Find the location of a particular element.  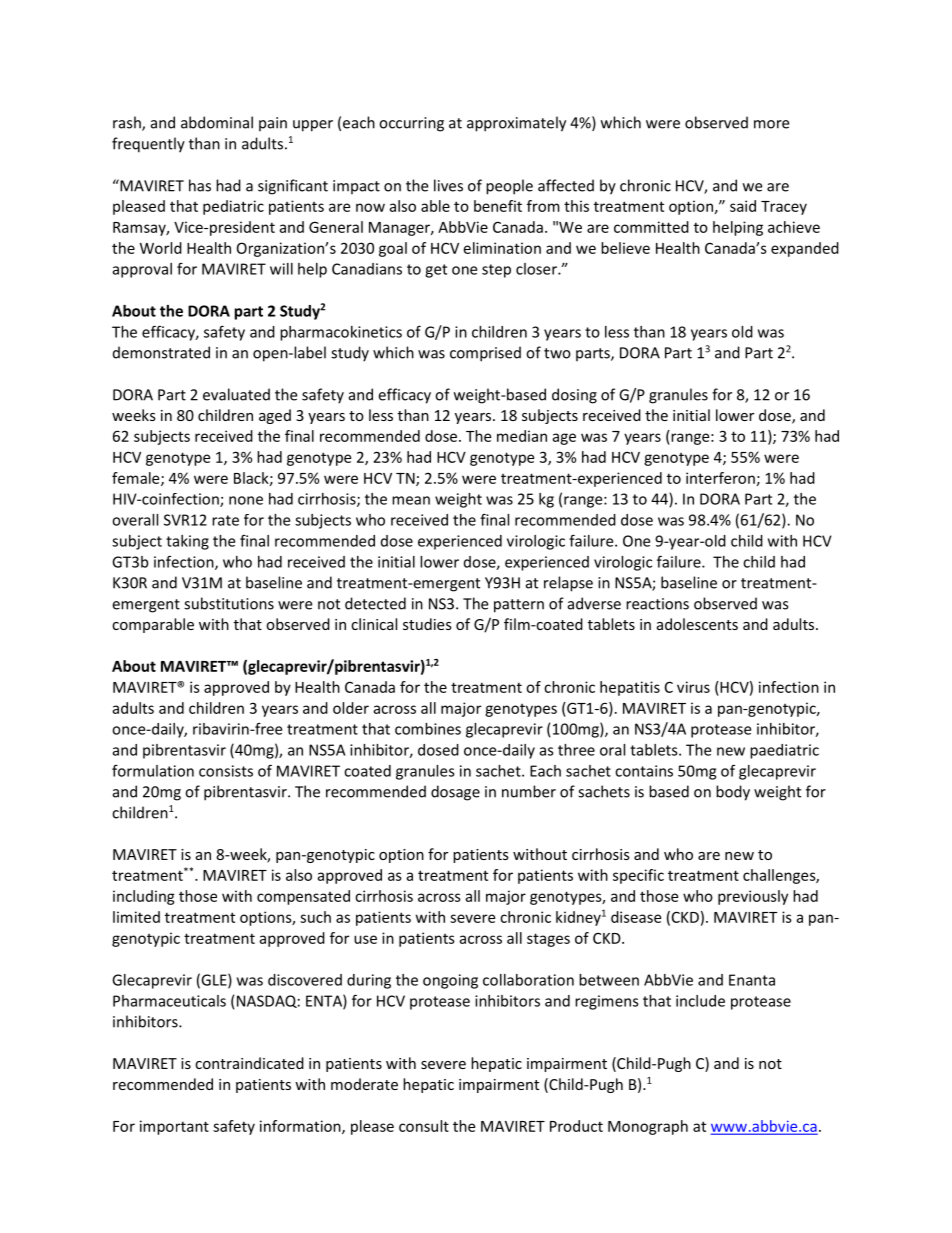

dosage is located at coordinates (455, 793).
